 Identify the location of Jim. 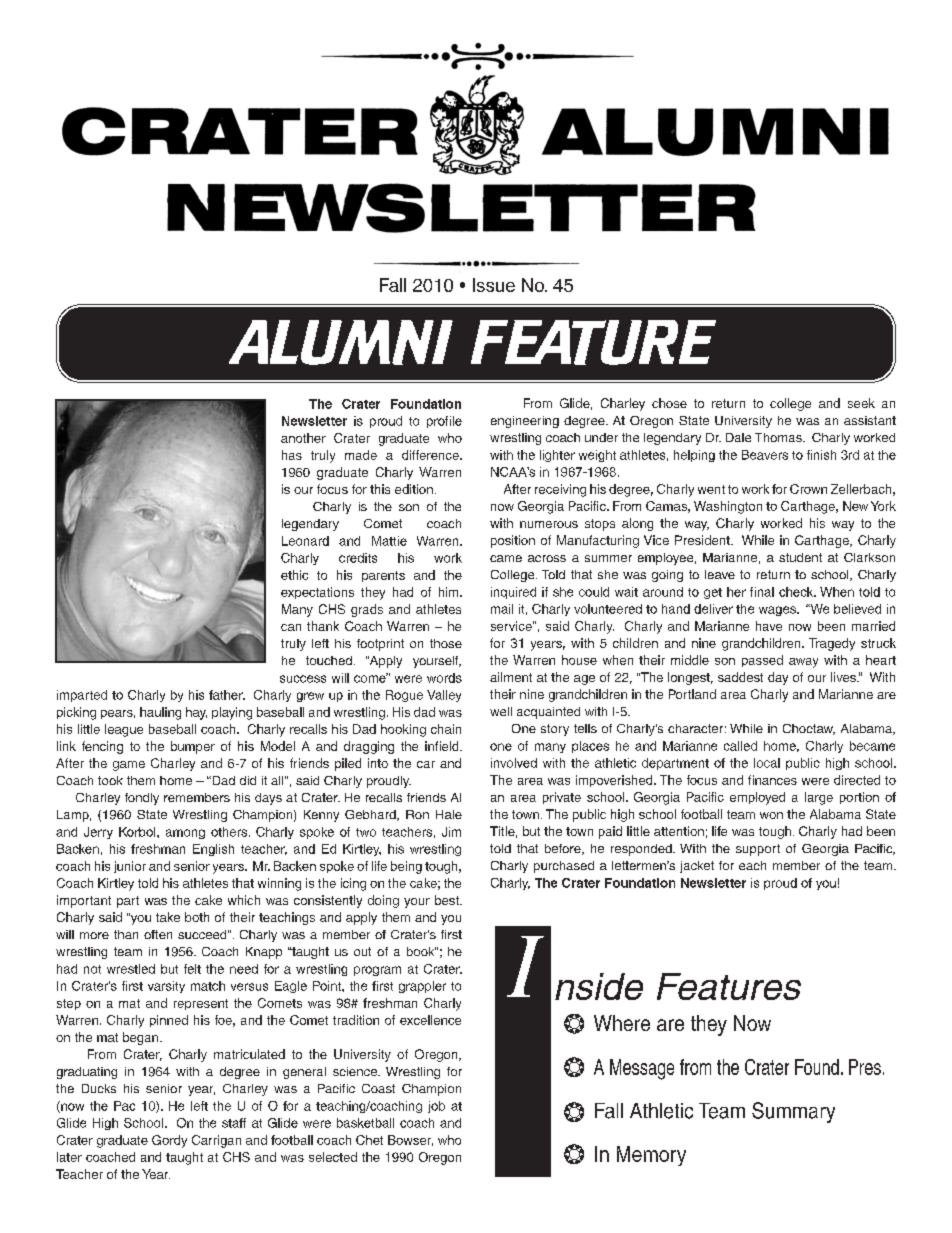
(451, 832).
